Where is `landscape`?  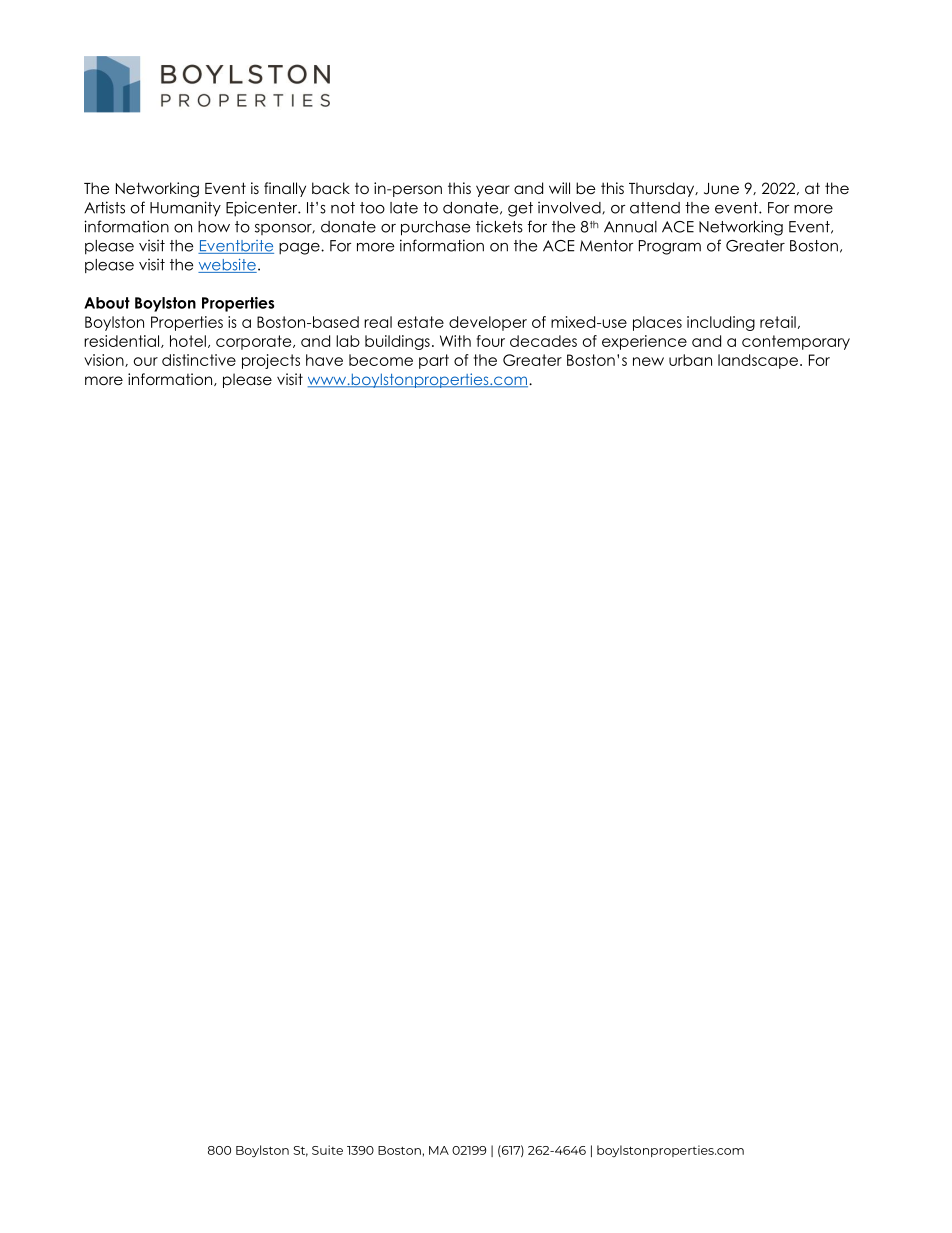
landscape is located at coordinates (758, 361).
